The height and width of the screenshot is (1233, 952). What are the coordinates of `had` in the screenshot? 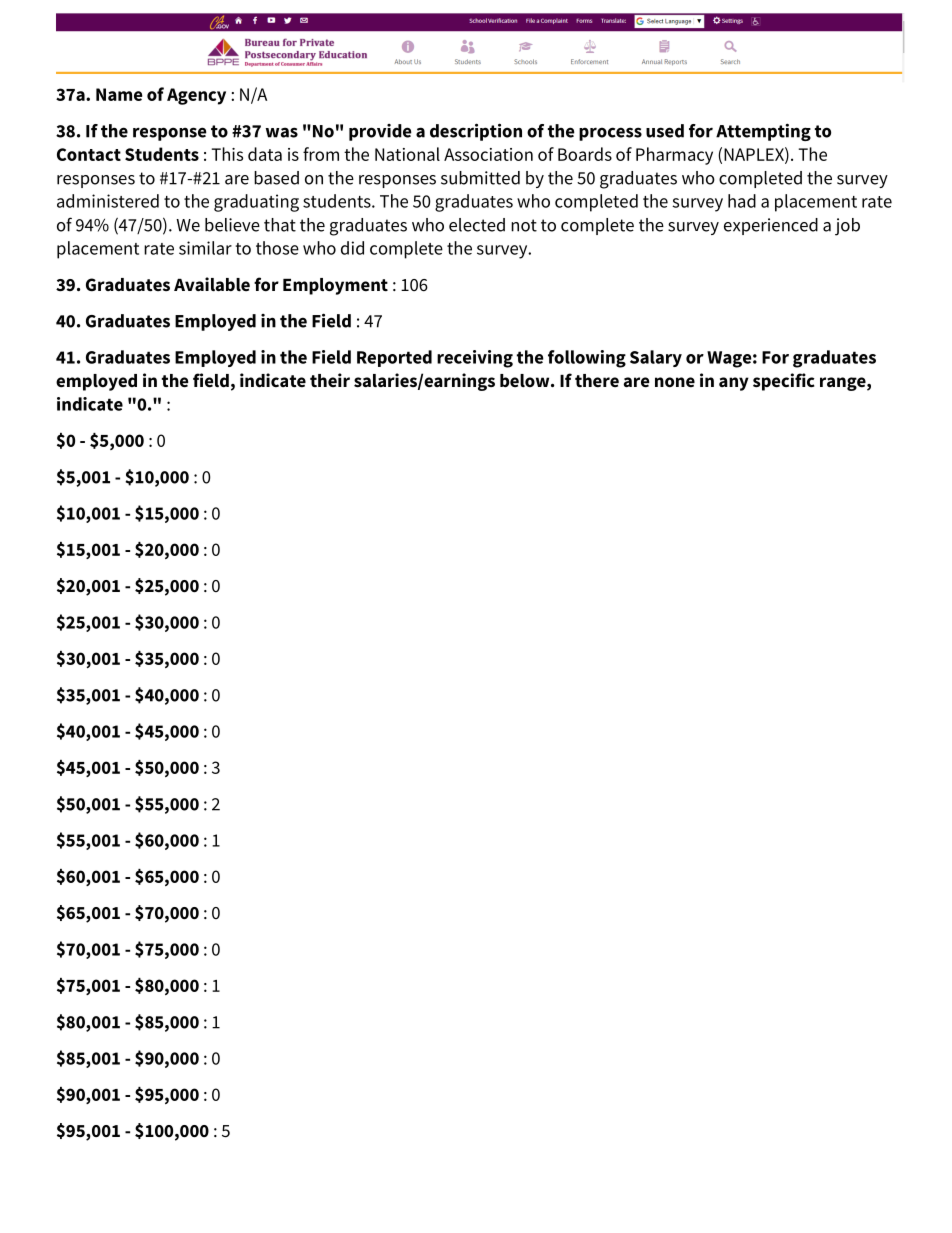 It's located at (742, 201).
